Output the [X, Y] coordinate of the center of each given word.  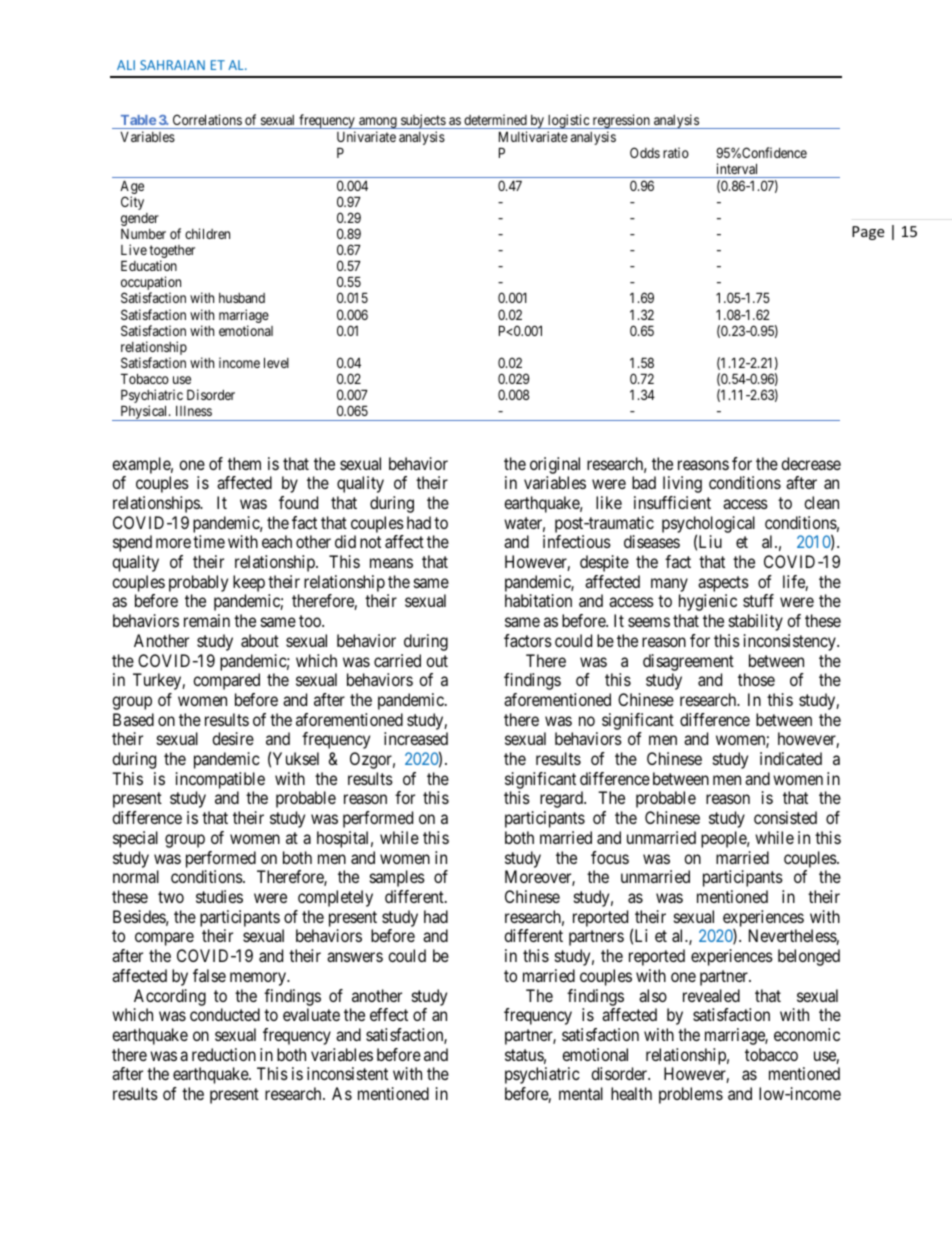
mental [581, 1093]
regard [563, 799]
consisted [785, 817]
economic [807, 1034]
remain [207, 620]
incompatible [220, 780]
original [555, 465]
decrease [811, 463]
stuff [758, 600]
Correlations [207, 119]
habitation [538, 600]
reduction [224, 1054]
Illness [194, 411]
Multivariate [533, 136]
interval [737, 168]
